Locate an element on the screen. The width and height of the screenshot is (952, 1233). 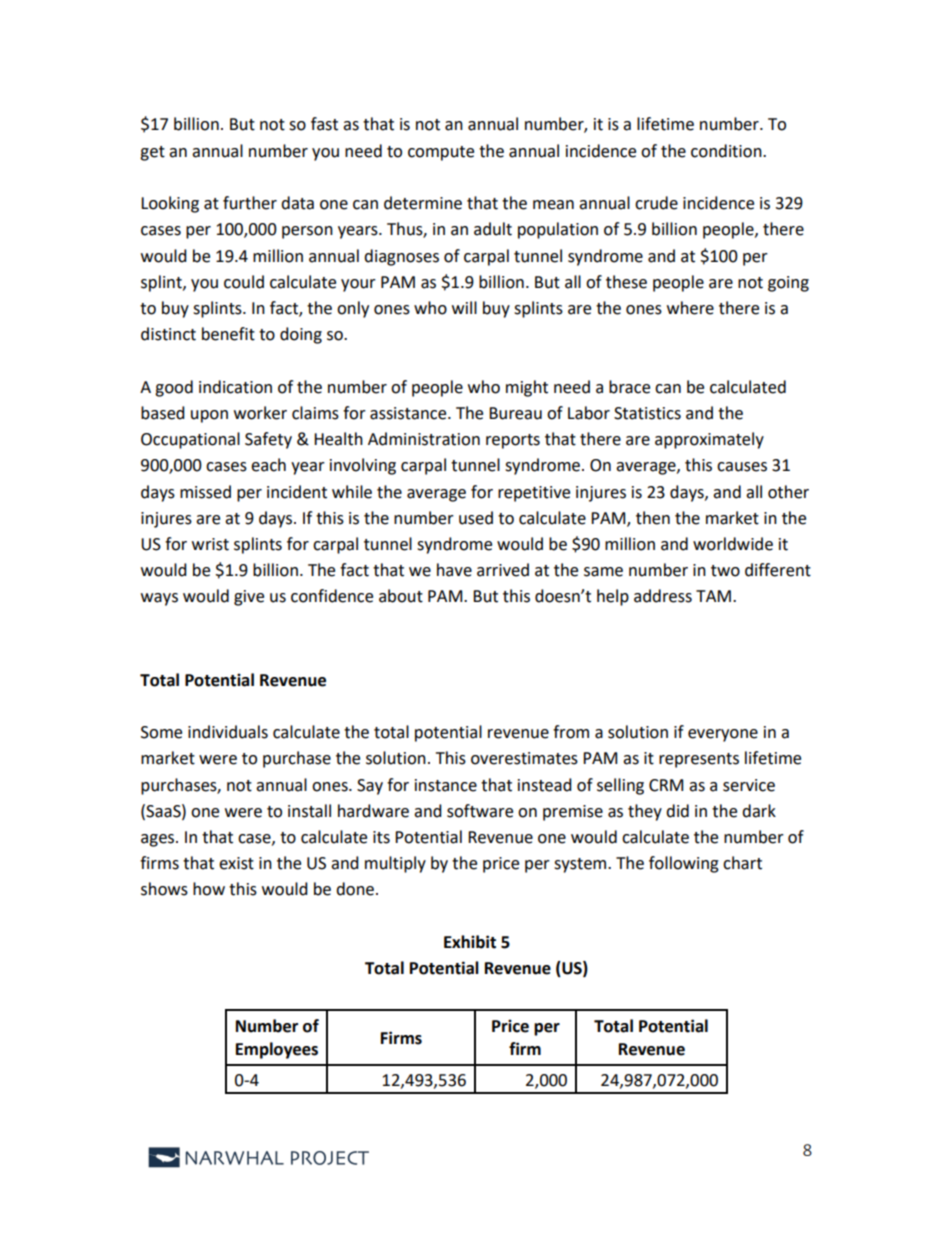
TAM is located at coordinates (713, 596).
